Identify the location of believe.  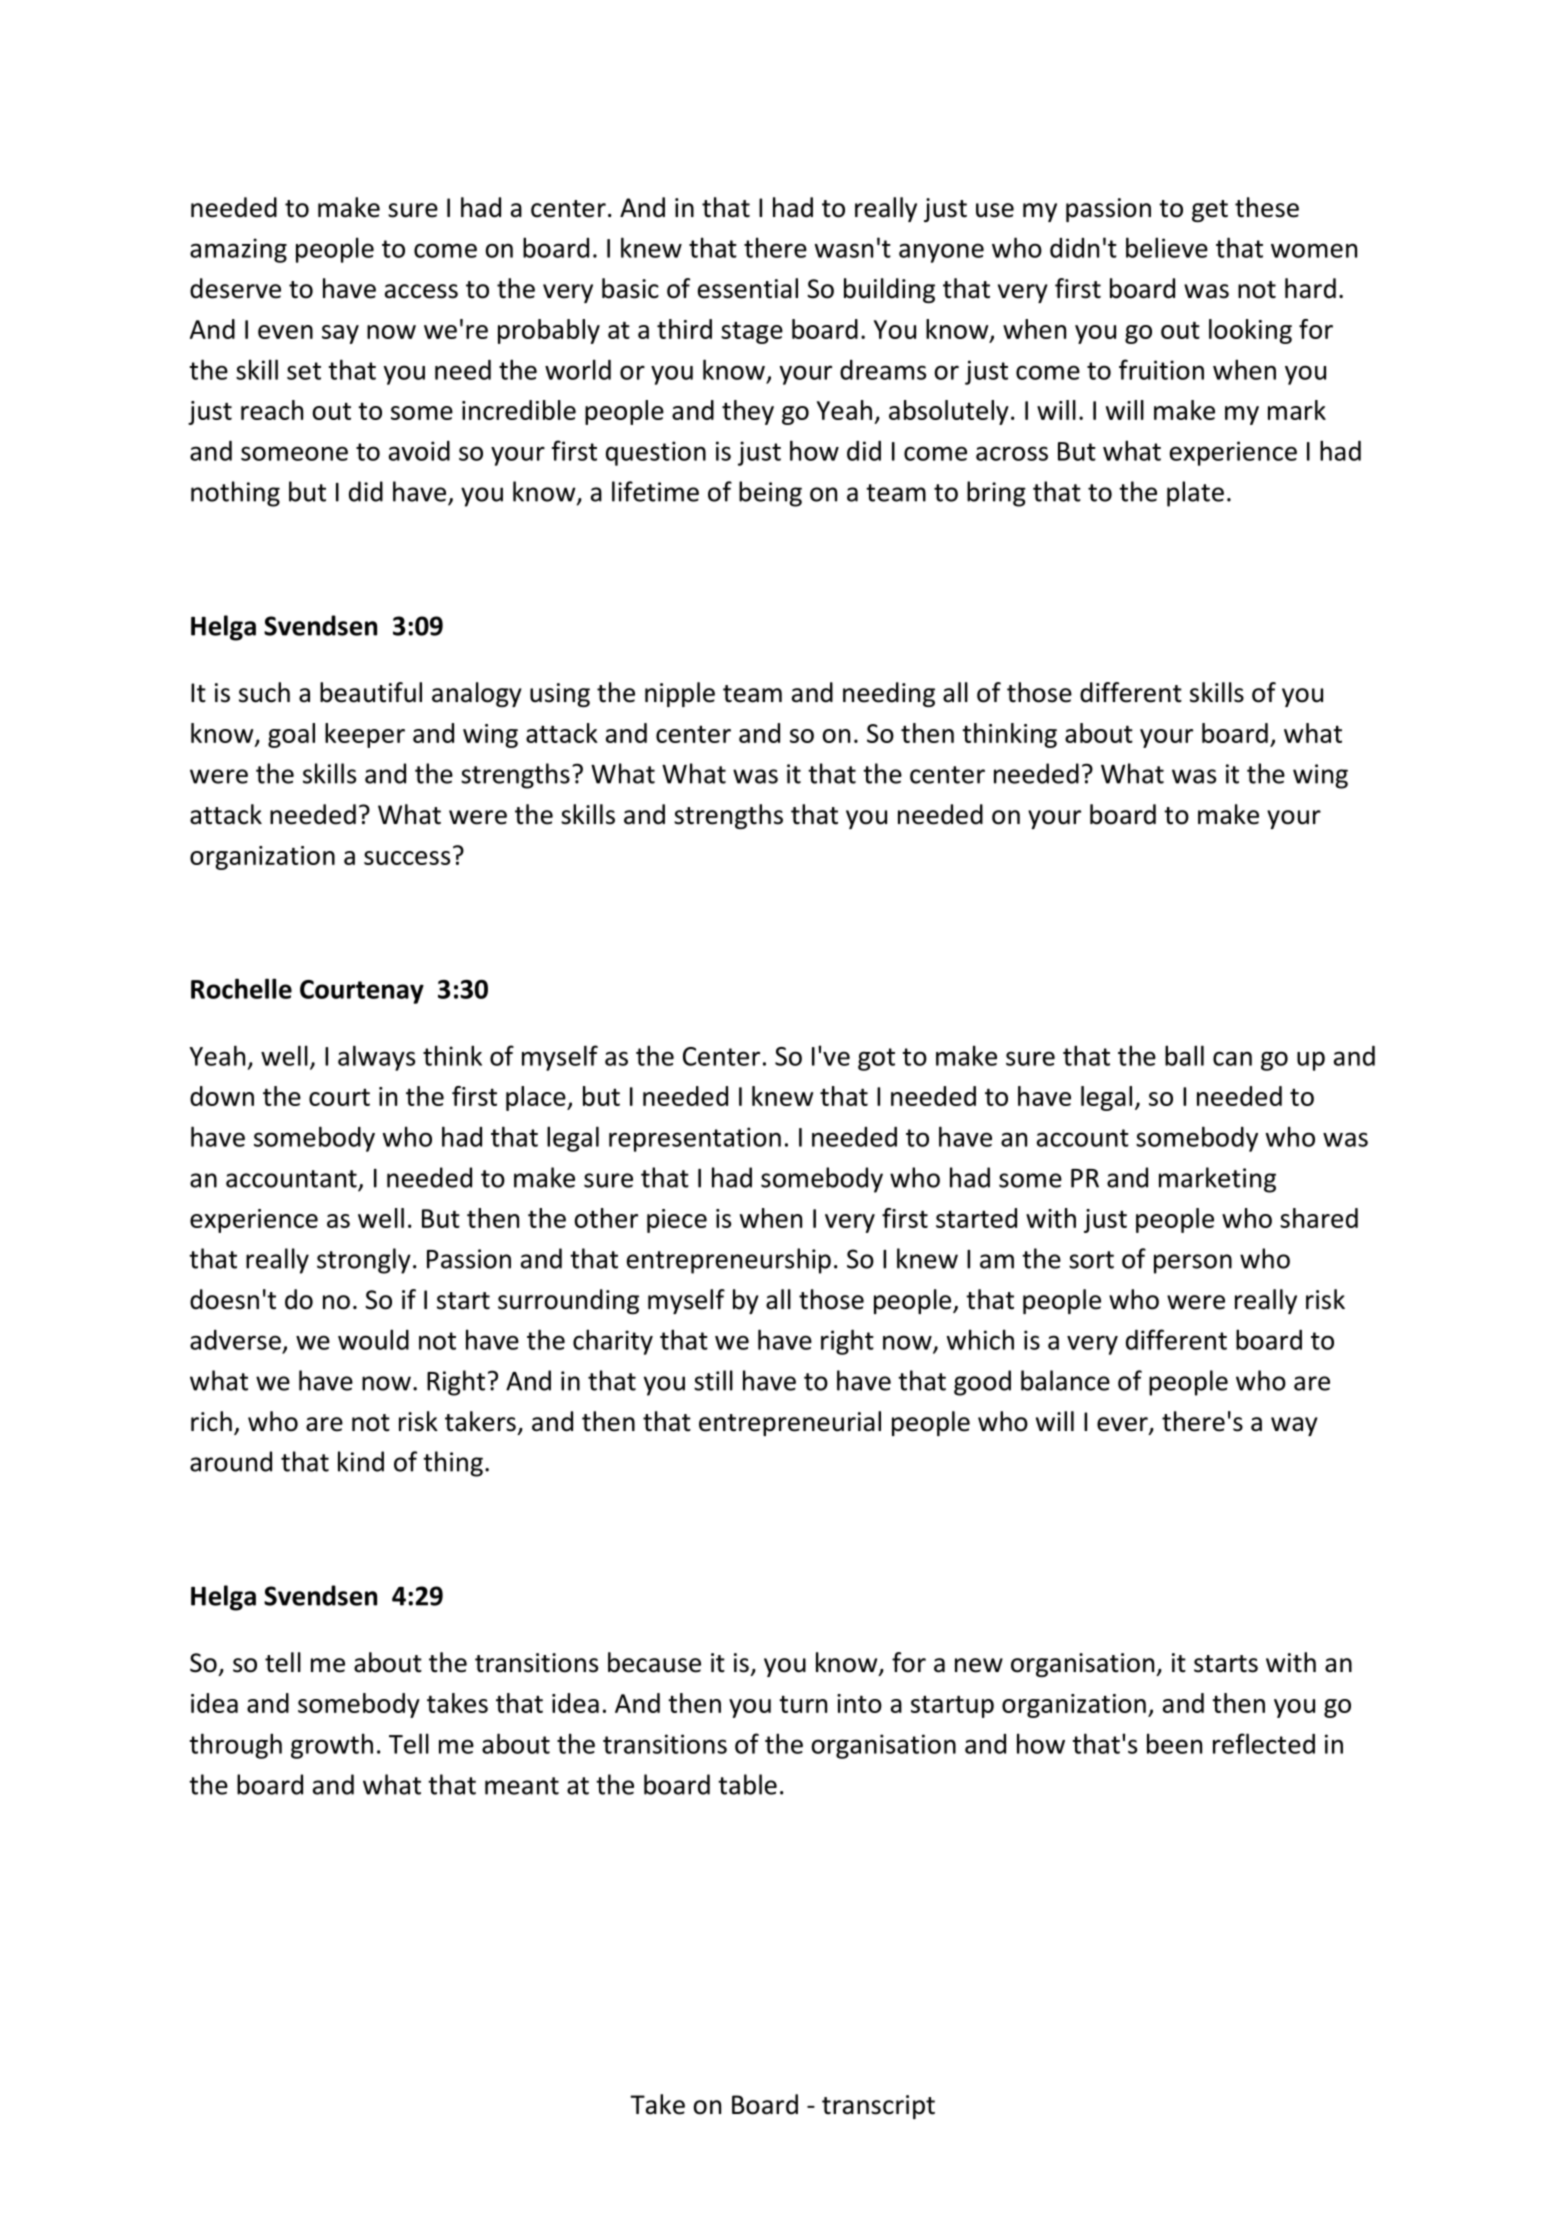
(1167, 247).
